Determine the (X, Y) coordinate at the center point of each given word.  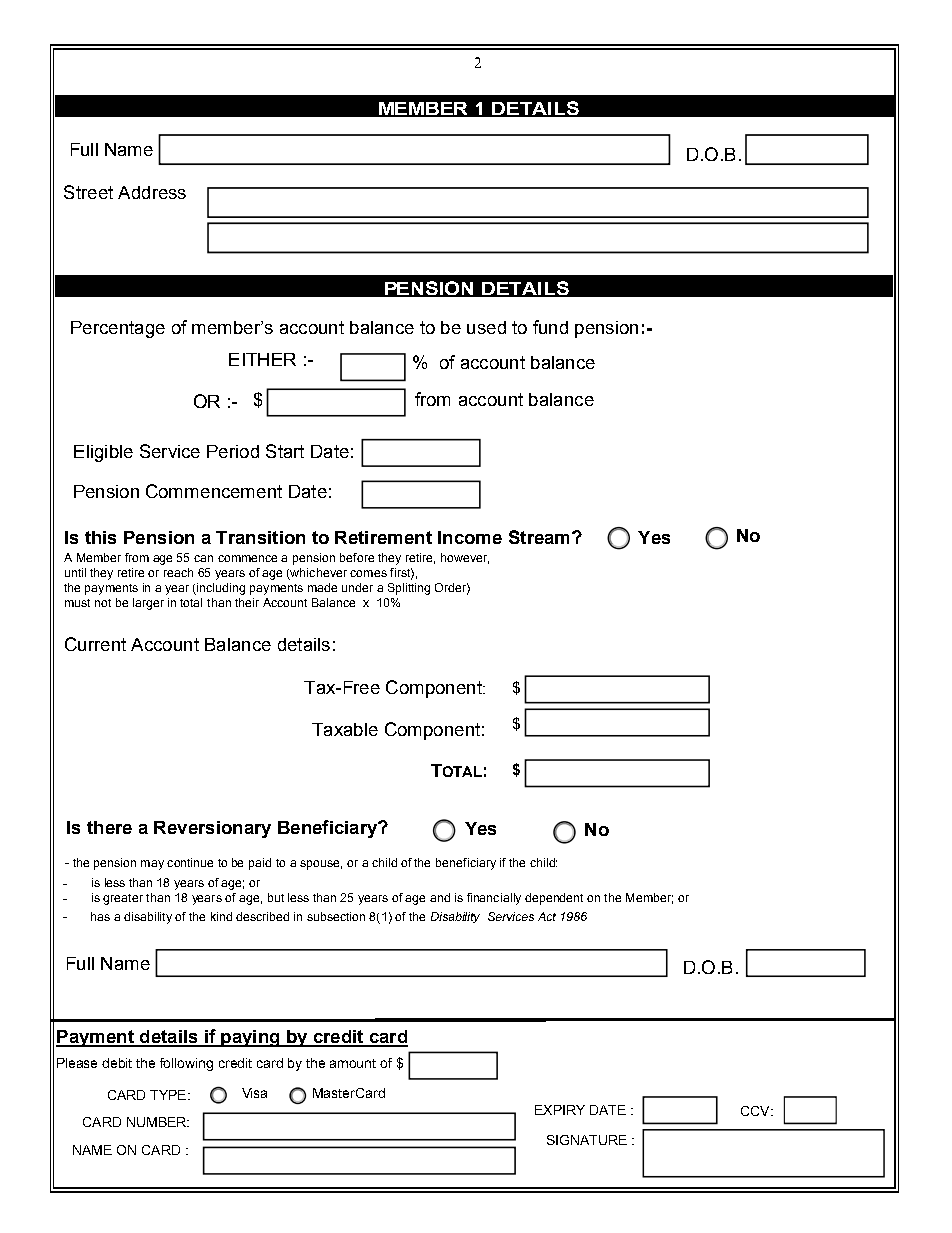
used (486, 327)
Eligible (103, 453)
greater (123, 899)
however (465, 558)
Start (285, 451)
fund (550, 327)
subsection (336, 916)
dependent (554, 899)
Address (152, 192)
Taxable (345, 729)
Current (95, 644)
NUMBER (158, 1122)
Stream (539, 537)
